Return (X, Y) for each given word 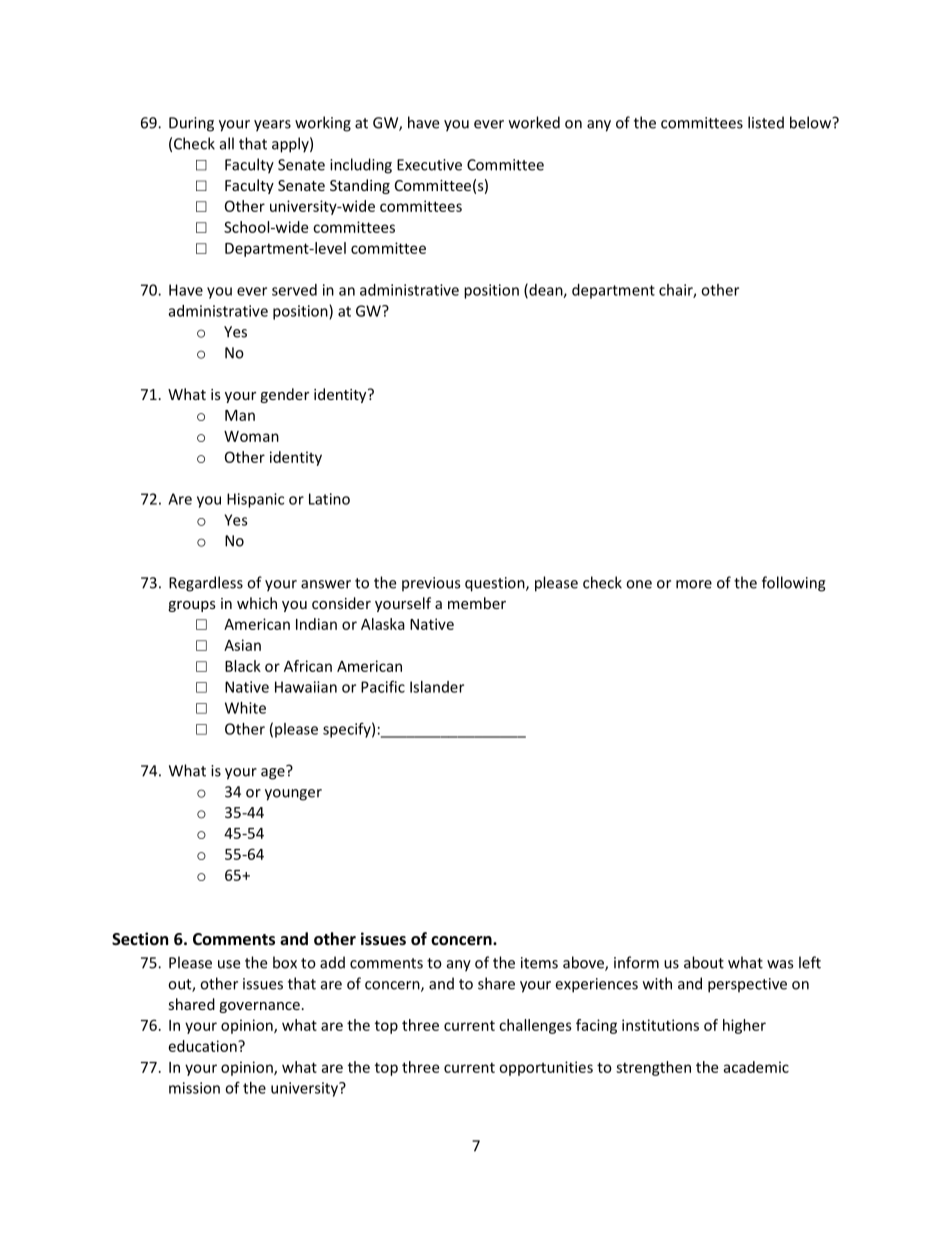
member (477, 603)
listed (766, 122)
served (294, 290)
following (794, 584)
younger (293, 795)
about (704, 962)
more (694, 584)
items (539, 963)
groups (192, 606)
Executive (429, 165)
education (204, 1046)
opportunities (546, 1068)
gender (284, 395)
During (191, 124)
